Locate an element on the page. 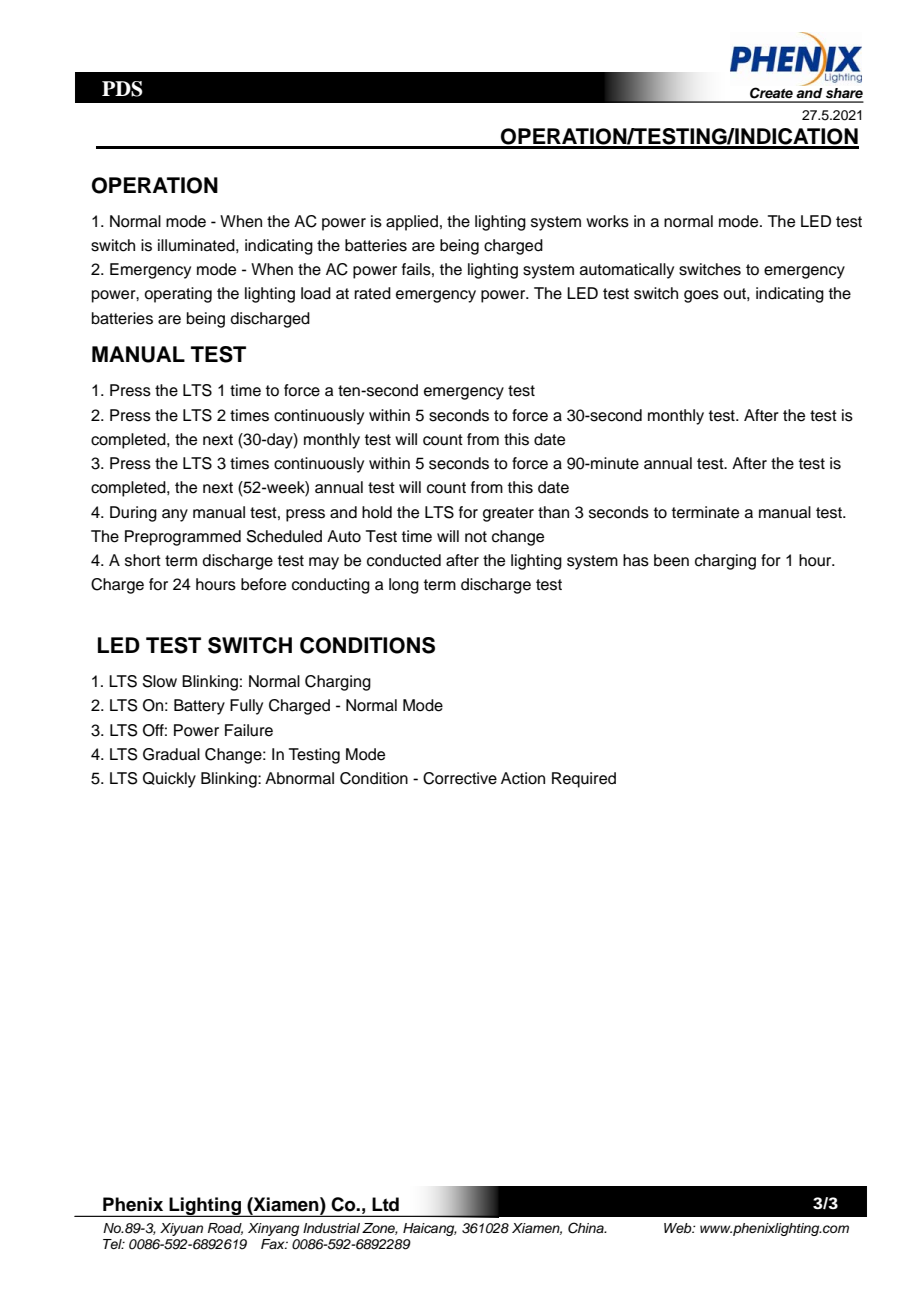 The height and width of the image is (1308, 924). Quickly is located at coordinates (169, 780).
